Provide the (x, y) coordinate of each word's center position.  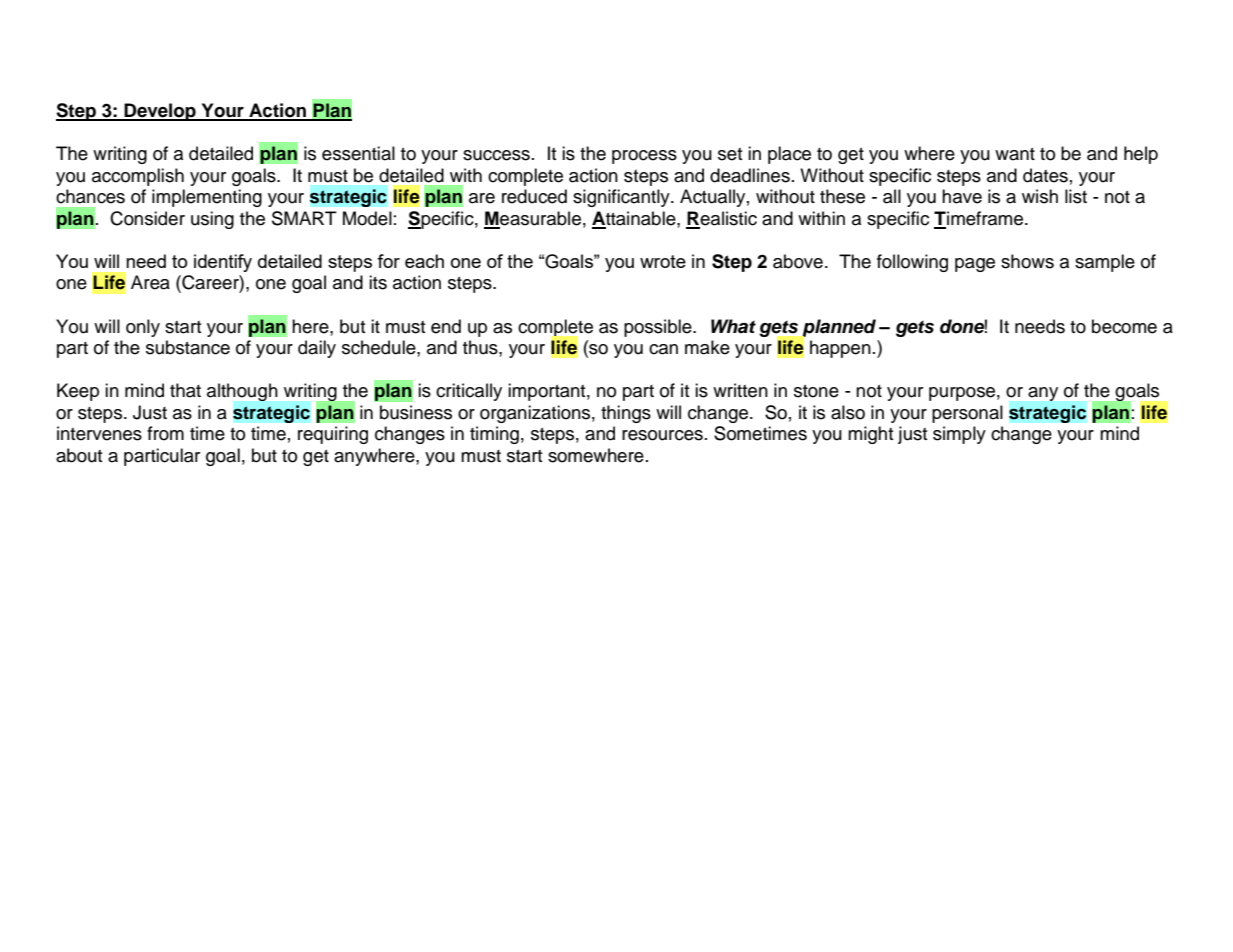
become (1124, 326)
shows (1027, 261)
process (644, 157)
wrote (663, 261)
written (740, 390)
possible (659, 328)
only (143, 328)
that (185, 390)
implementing (207, 198)
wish (1040, 196)
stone (816, 391)
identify (223, 263)
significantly (622, 198)
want (1015, 154)
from (165, 433)
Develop (160, 112)
